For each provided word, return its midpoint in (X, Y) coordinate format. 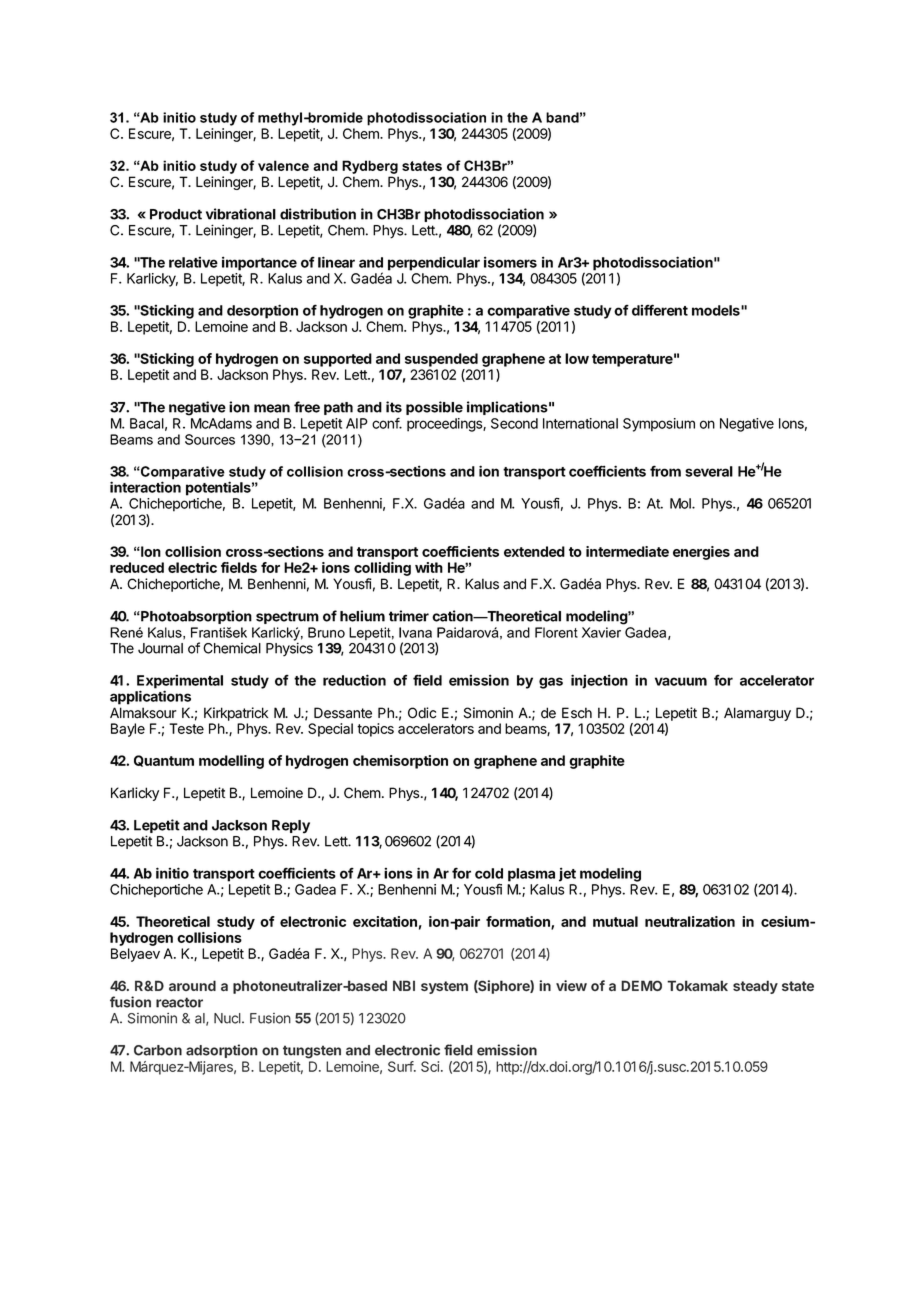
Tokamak (697, 985)
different (660, 310)
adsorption (222, 1051)
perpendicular (434, 263)
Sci (430, 1066)
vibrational (241, 214)
